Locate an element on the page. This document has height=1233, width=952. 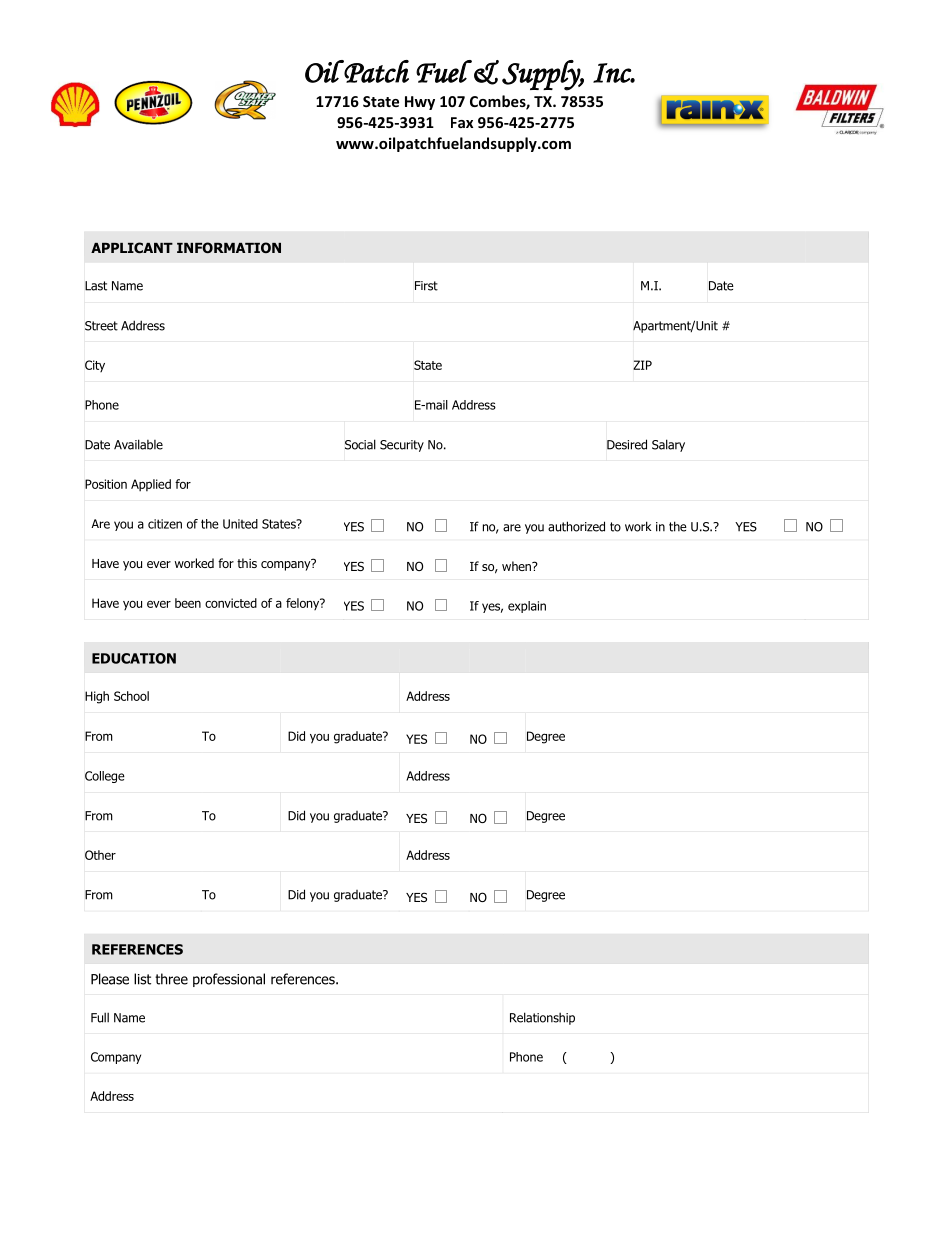
Relationship is located at coordinates (542, 1018).
